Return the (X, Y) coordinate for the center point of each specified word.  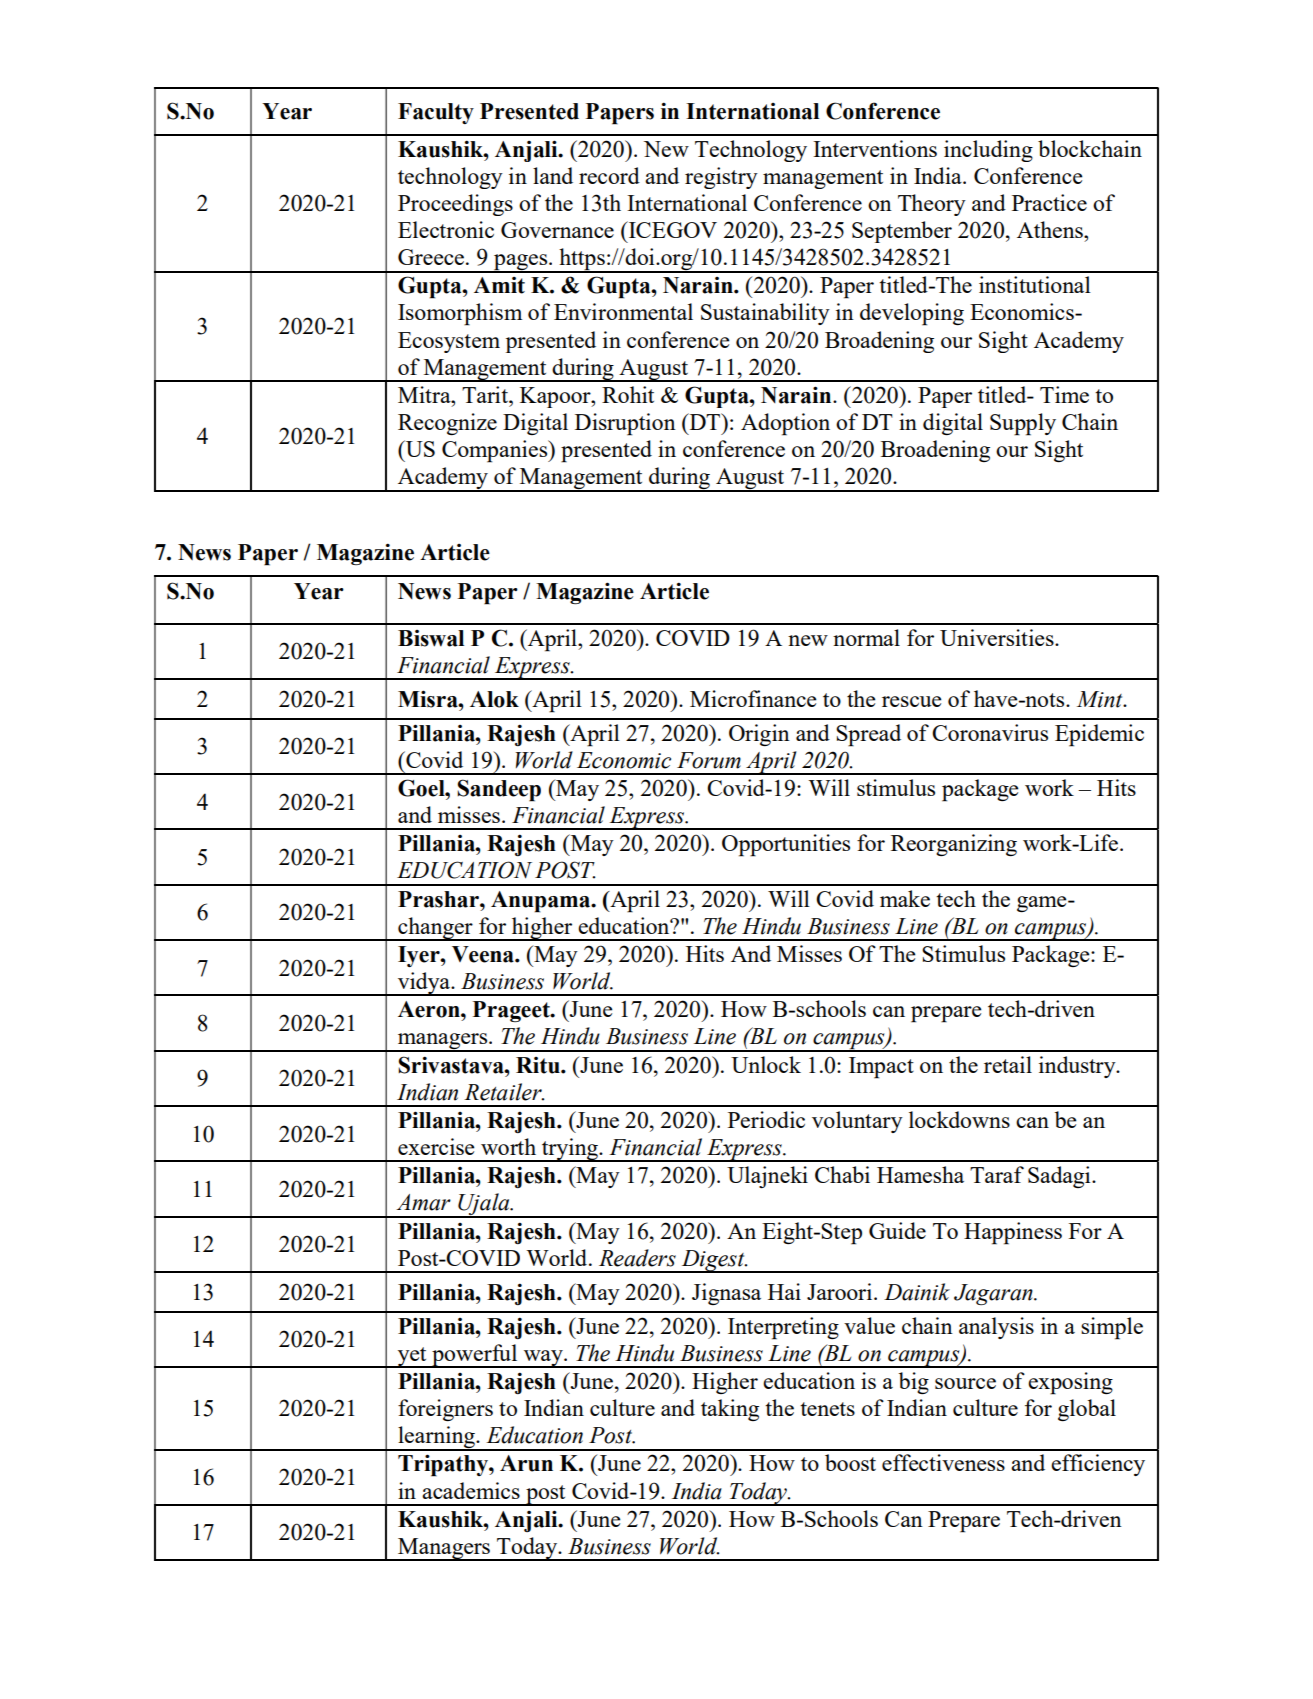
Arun (526, 1463)
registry (721, 178)
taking (730, 1410)
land (553, 175)
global (1087, 1410)
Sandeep (499, 790)
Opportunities (786, 845)
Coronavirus (990, 732)
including (988, 151)
